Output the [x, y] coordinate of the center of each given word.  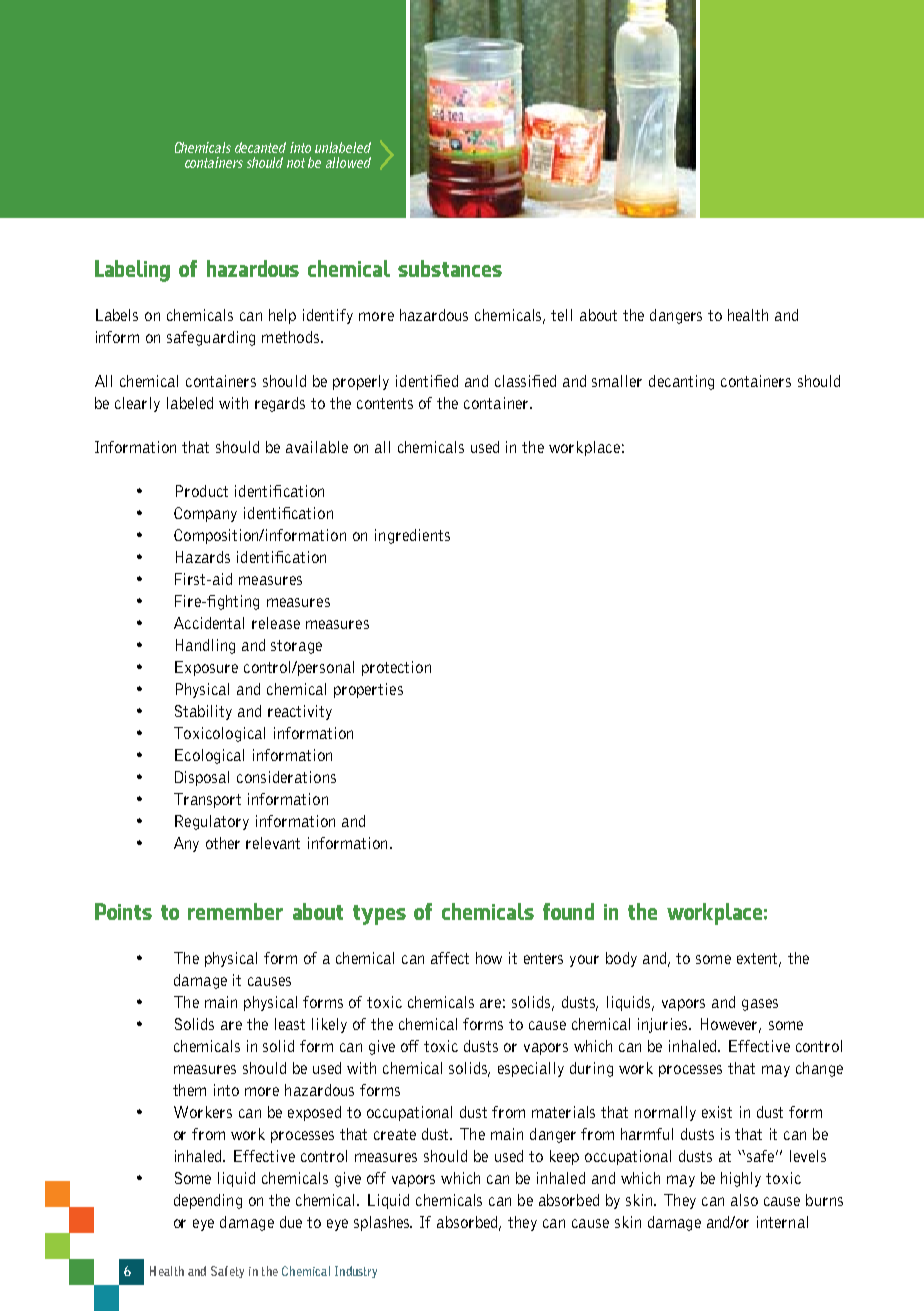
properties [368, 690]
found [568, 911]
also [744, 1200]
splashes [383, 1223]
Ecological [209, 756]
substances [450, 268]
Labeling [132, 271]
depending [208, 1201]
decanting [681, 382]
